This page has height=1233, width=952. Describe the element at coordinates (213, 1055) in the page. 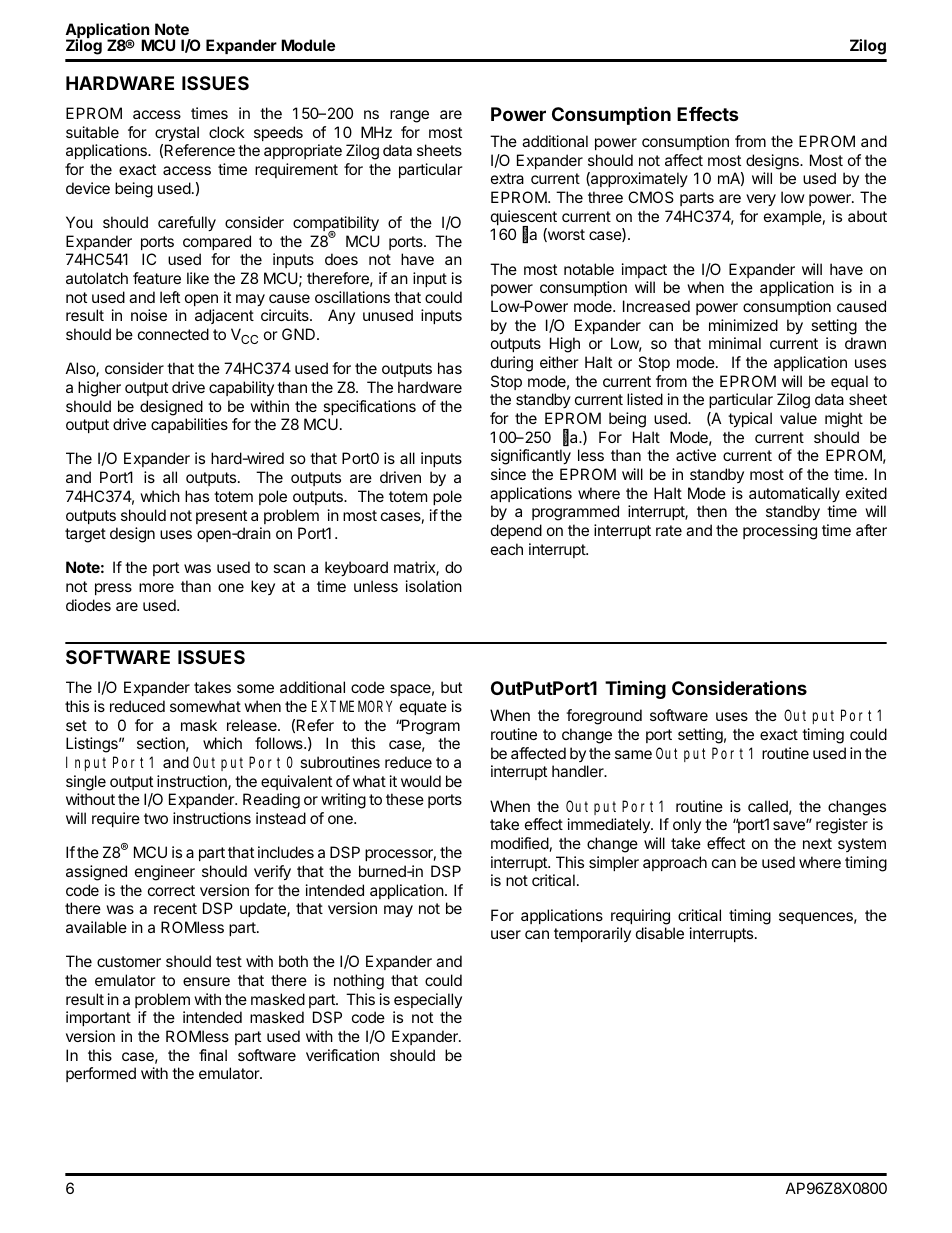

I see `final` at that location.
